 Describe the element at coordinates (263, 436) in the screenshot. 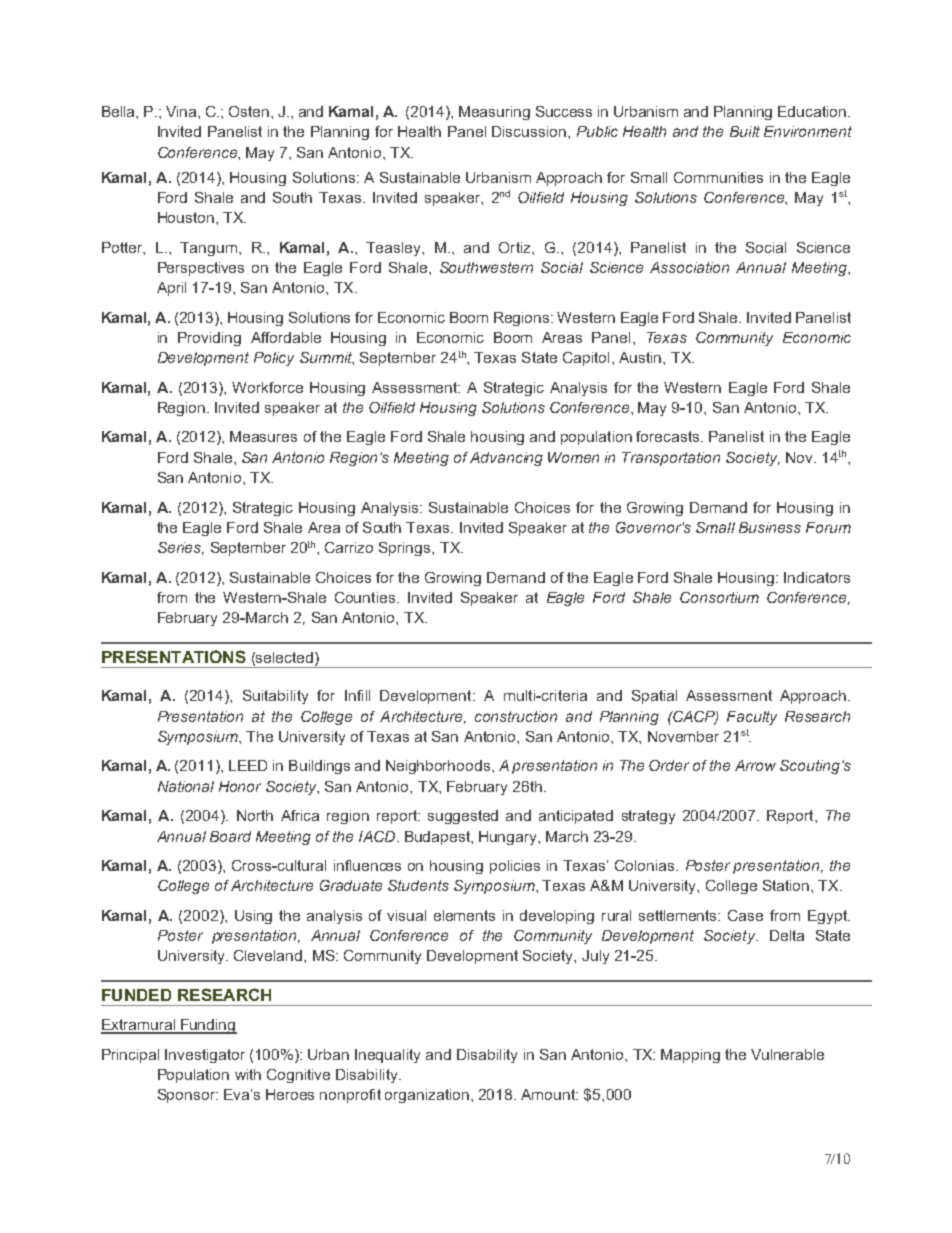

I see `Measures` at that location.
